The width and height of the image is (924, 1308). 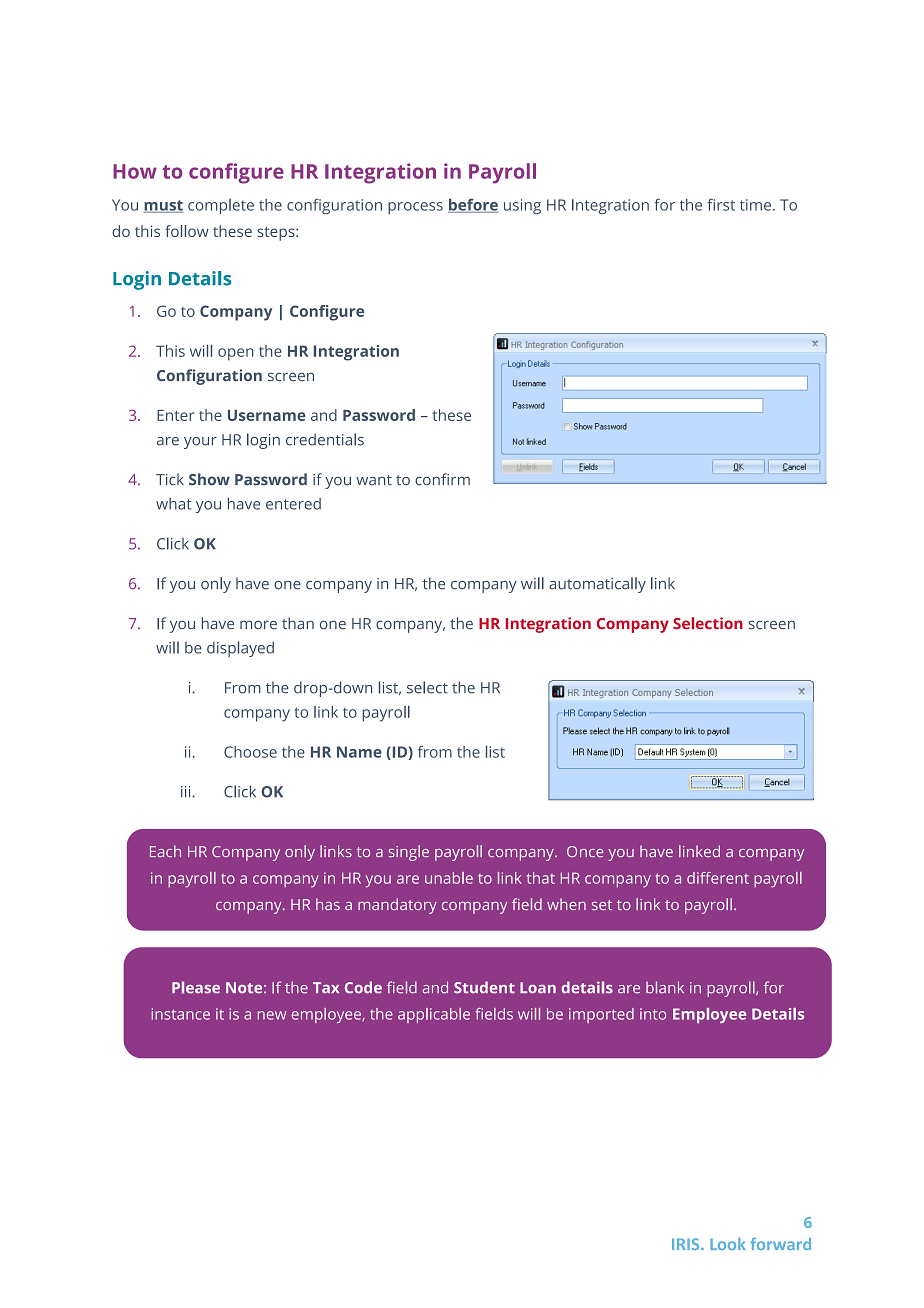 What do you see at coordinates (597, 585) in the image?
I see `automatically` at bounding box center [597, 585].
